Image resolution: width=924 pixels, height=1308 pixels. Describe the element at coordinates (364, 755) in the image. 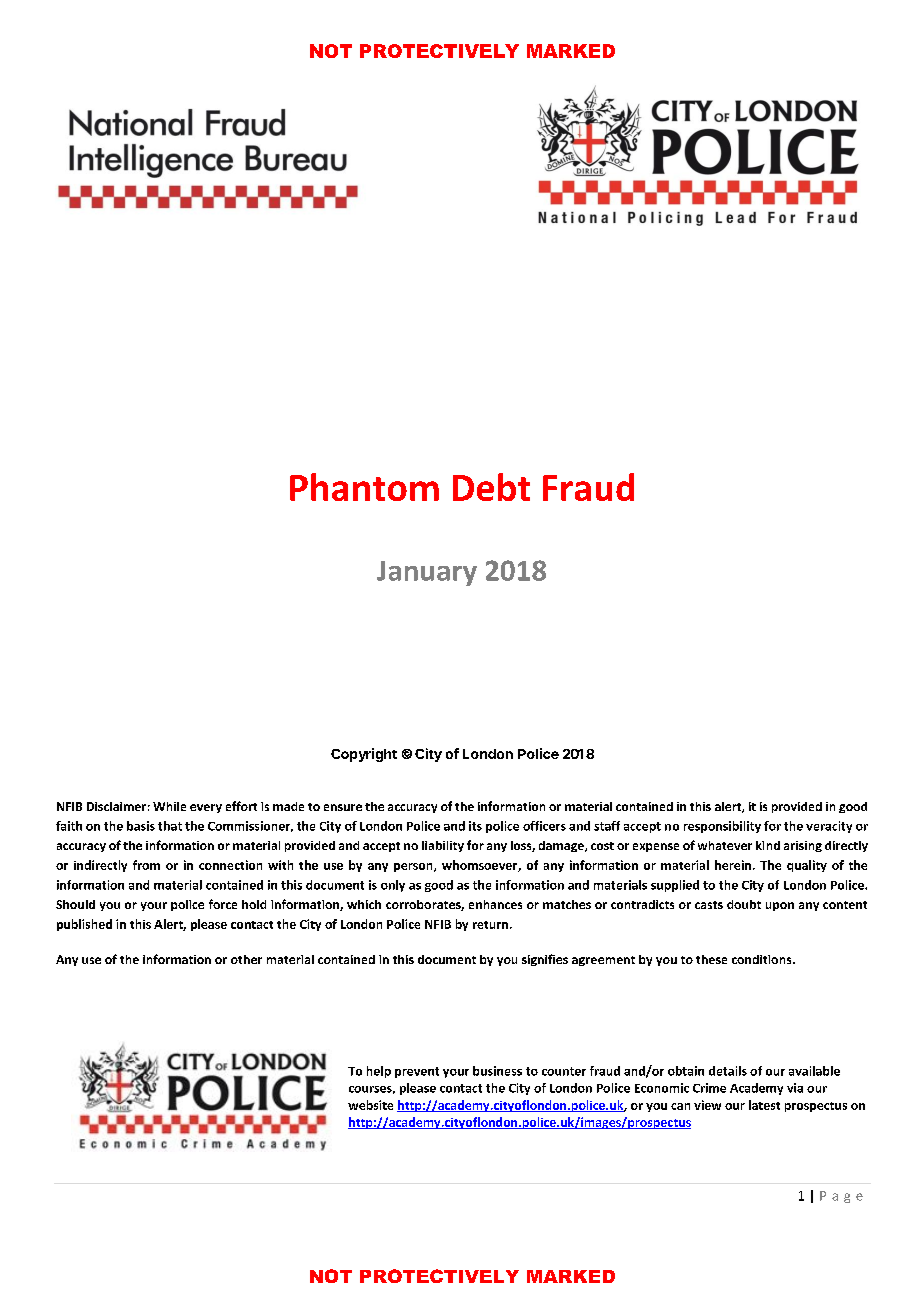

I see `Copyright` at that location.
